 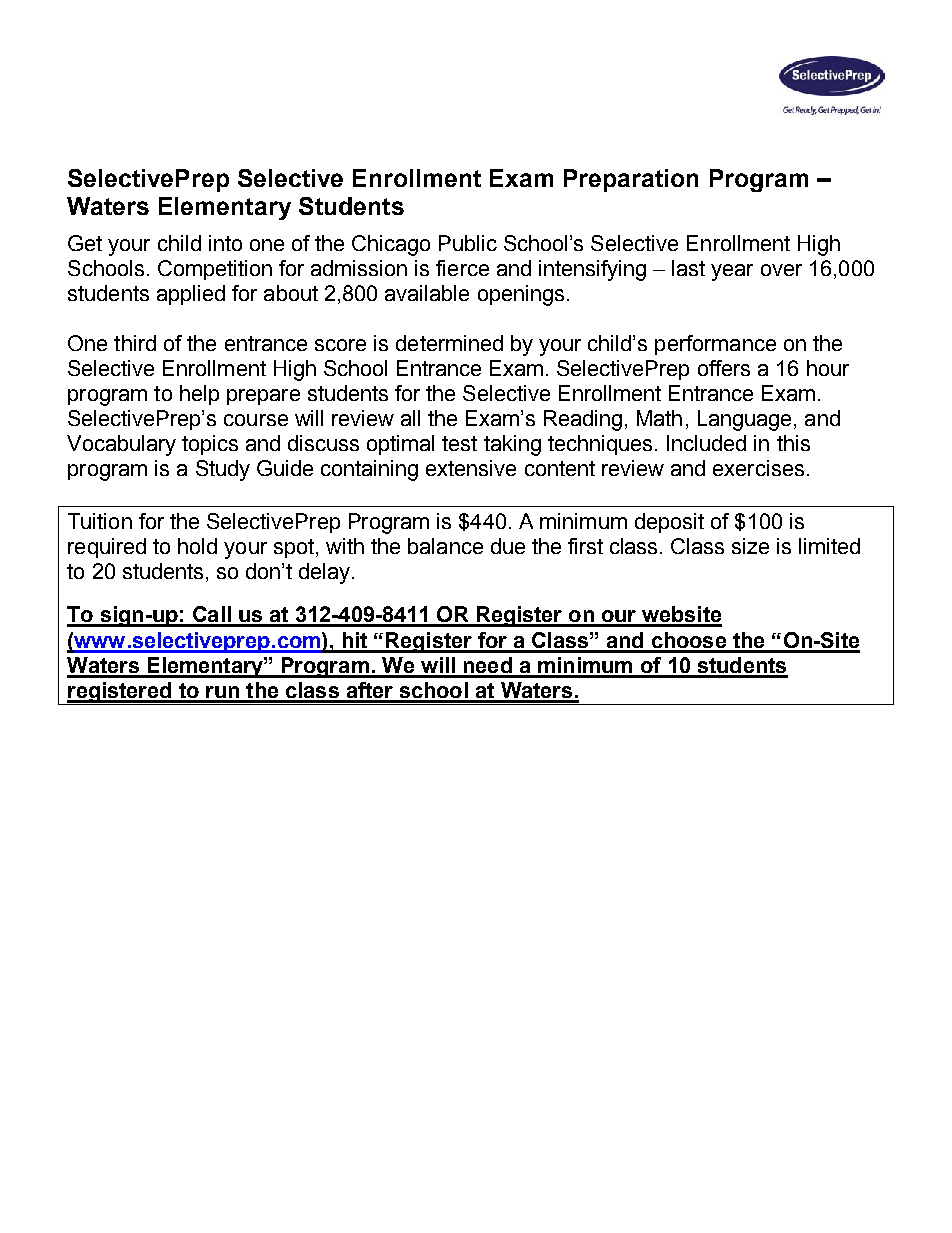 I want to click on Preparation, so click(x=631, y=180).
